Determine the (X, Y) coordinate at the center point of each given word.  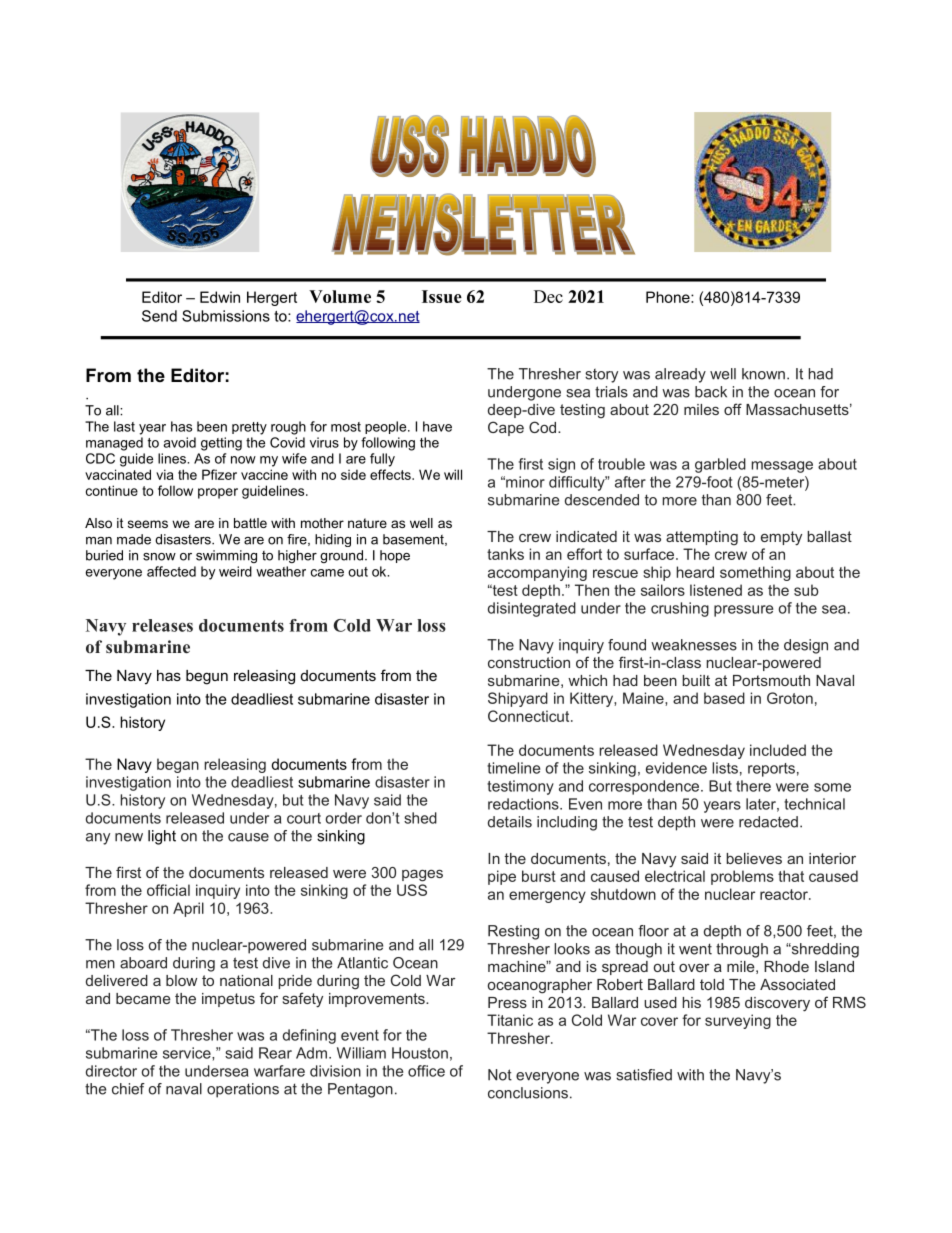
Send (159, 316)
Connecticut (530, 716)
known (763, 374)
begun (207, 677)
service (188, 1053)
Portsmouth (771, 680)
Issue (442, 296)
